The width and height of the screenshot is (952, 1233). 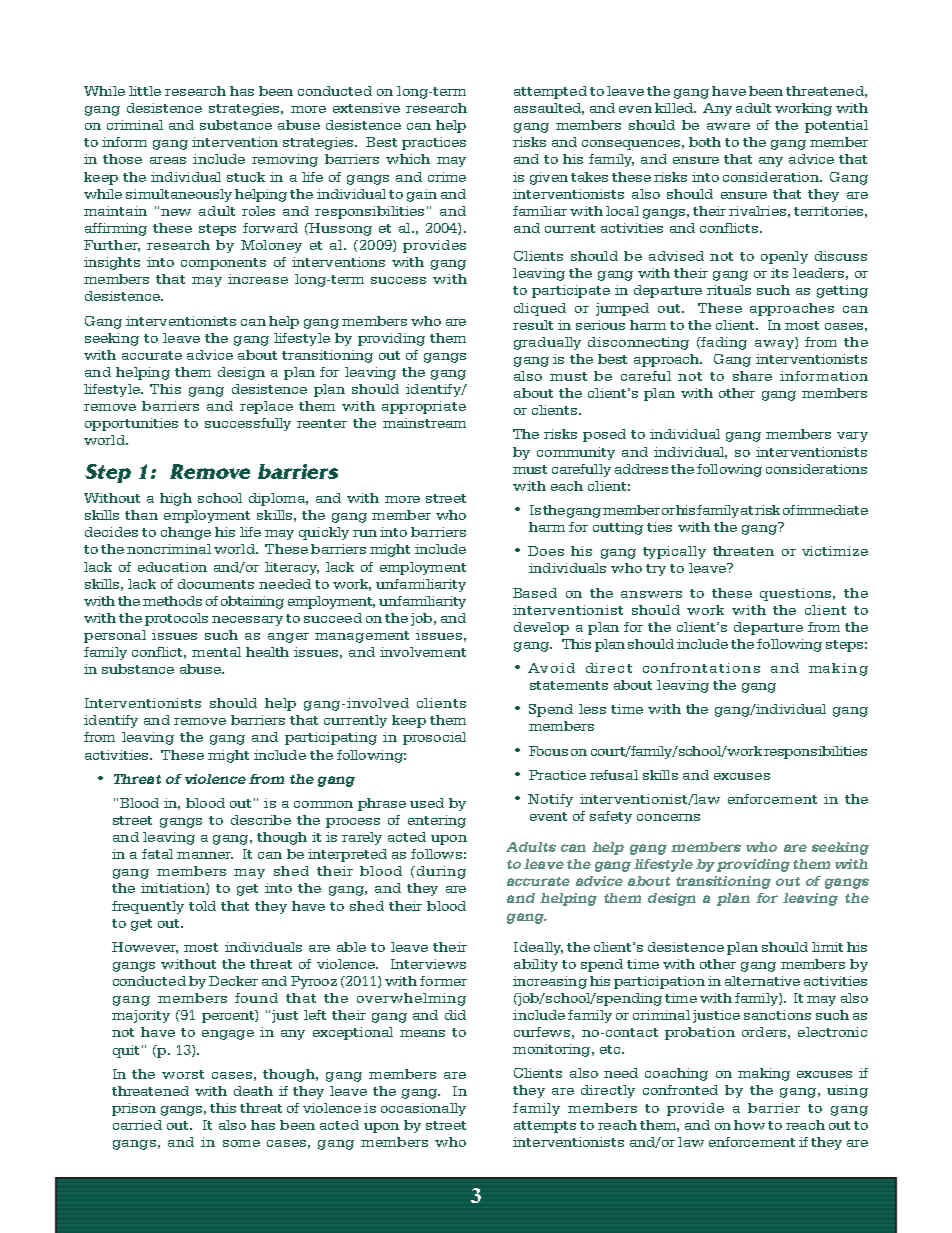 What do you see at coordinates (728, 126) in the screenshot?
I see `aware` at bounding box center [728, 126].
